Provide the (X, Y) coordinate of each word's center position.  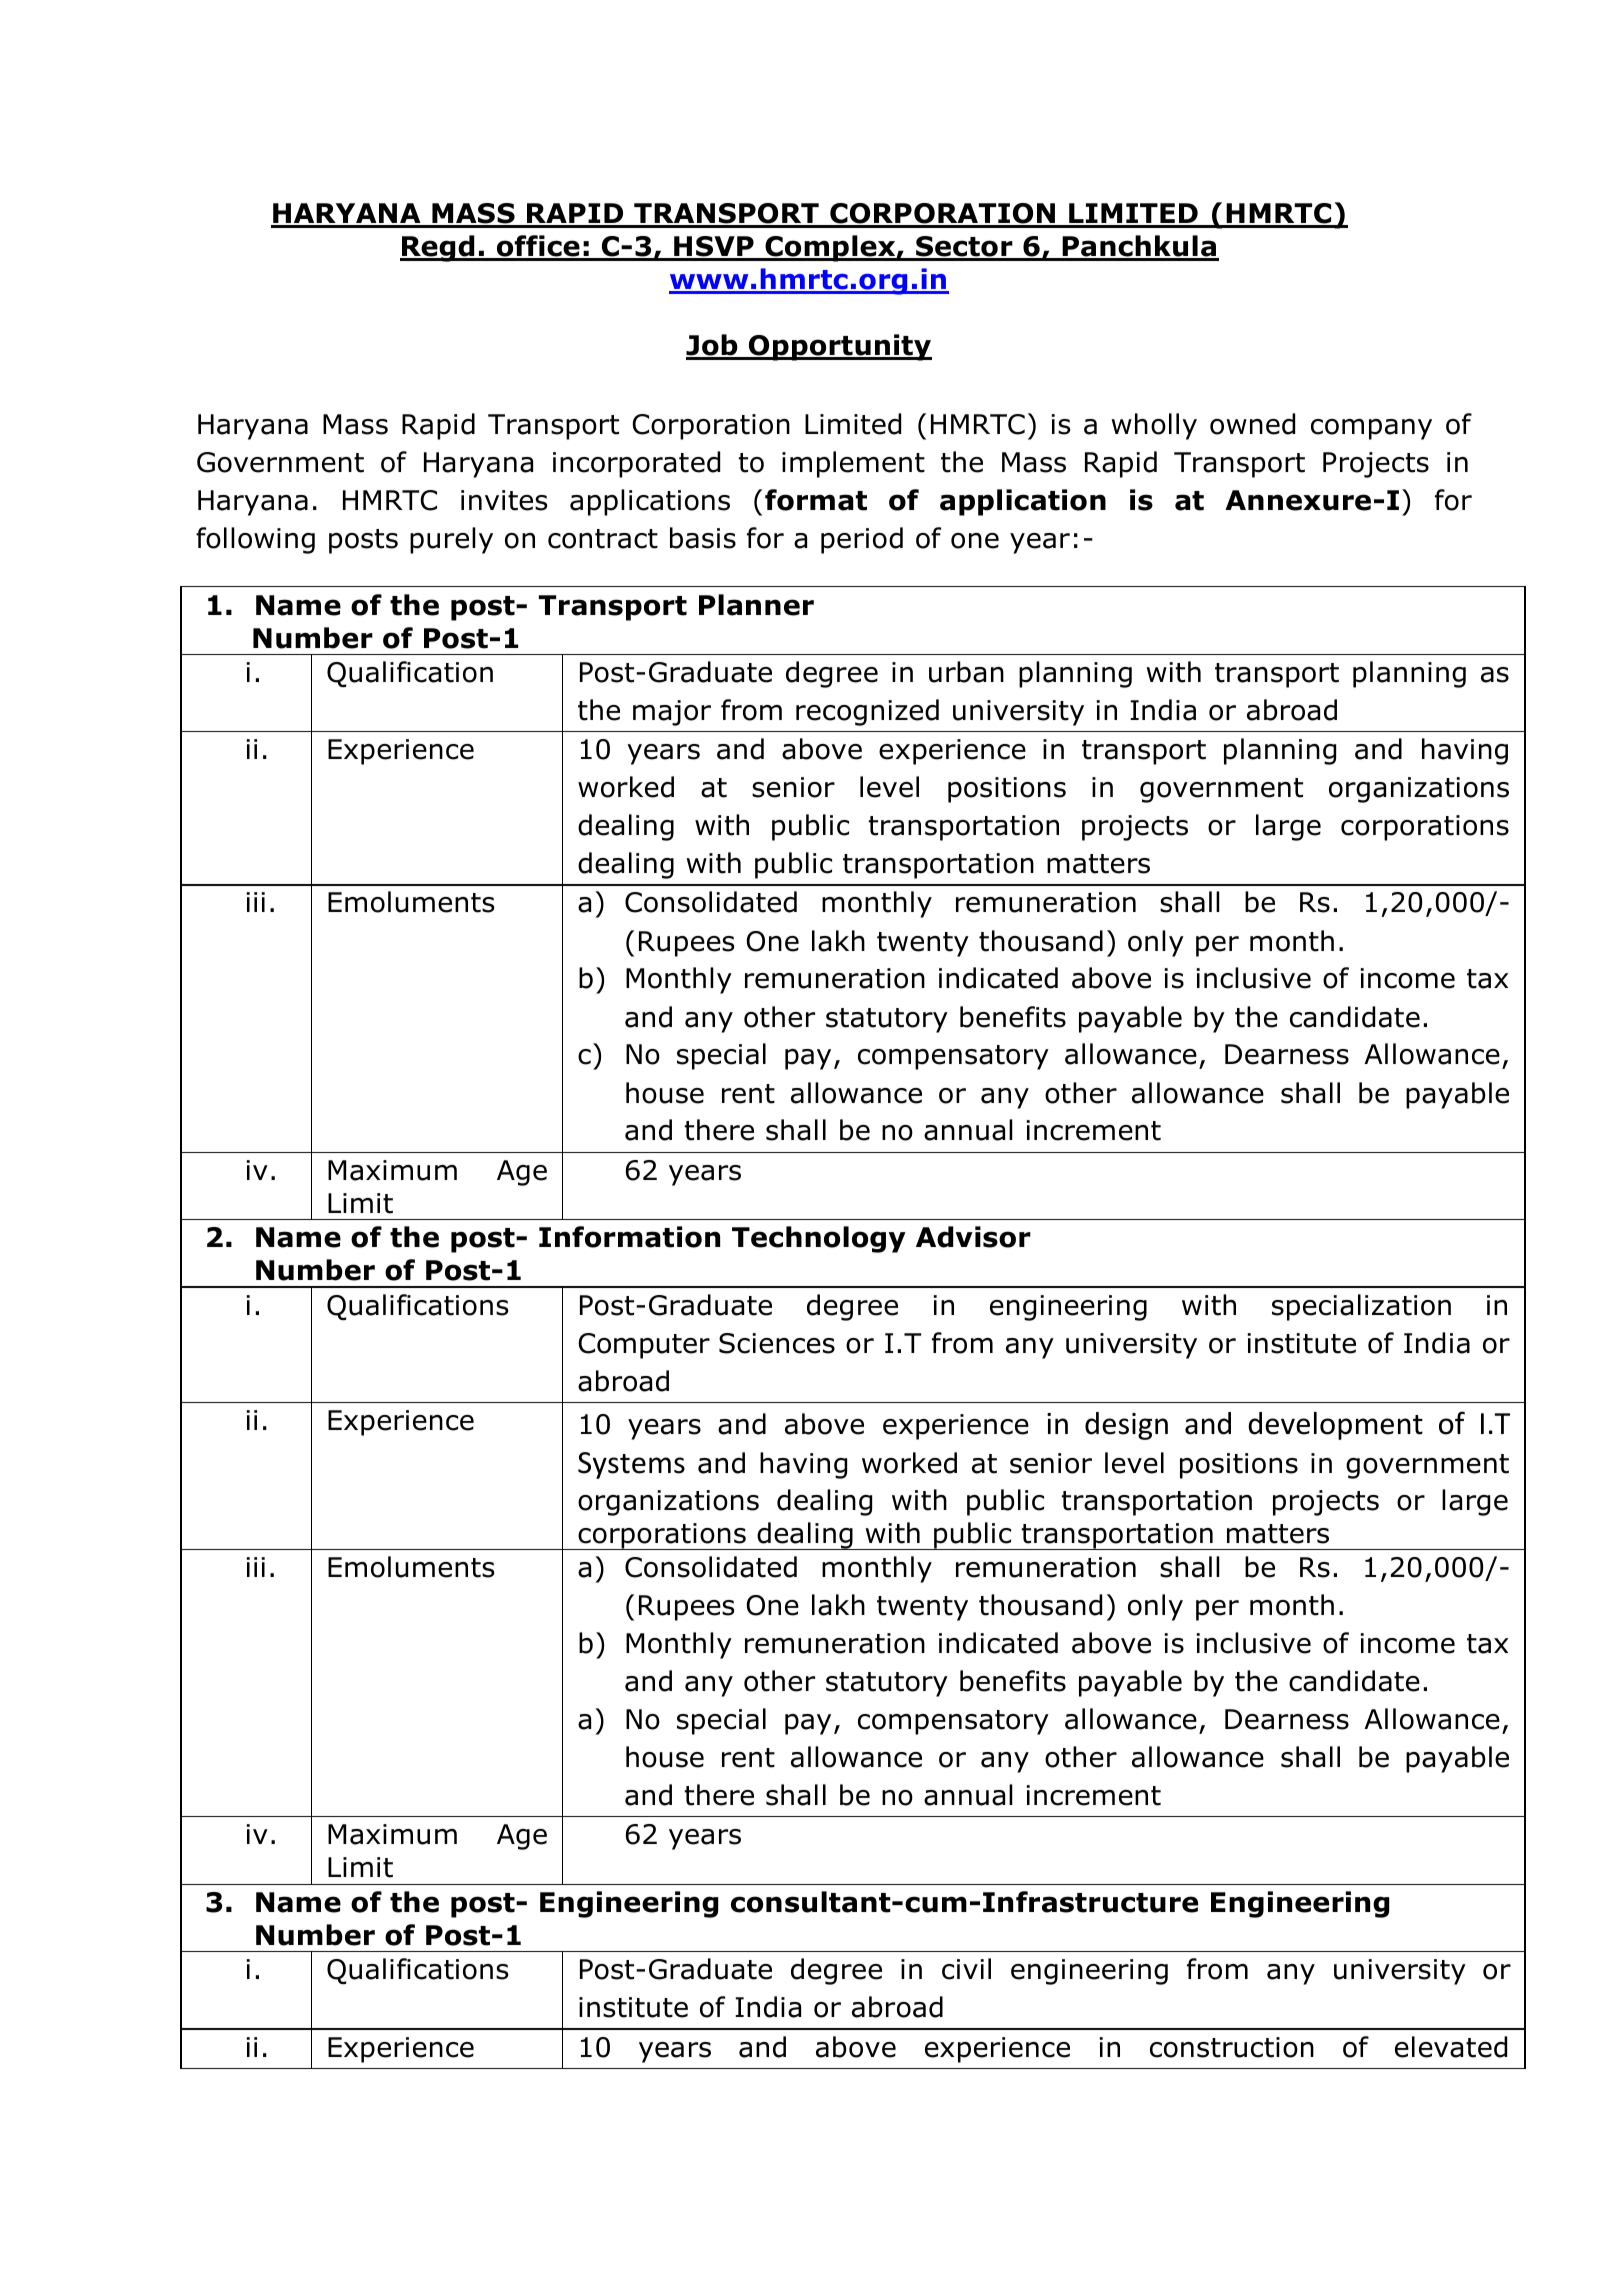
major (672, 713)
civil (966, 1969)
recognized (867, 712)
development (1335, 1426)
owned (1252, 424)
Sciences (777, 1343)
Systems (631, 1465)
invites (504, 500)
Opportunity (839, 347)
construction (1232, 2047)
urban (966, 672)
